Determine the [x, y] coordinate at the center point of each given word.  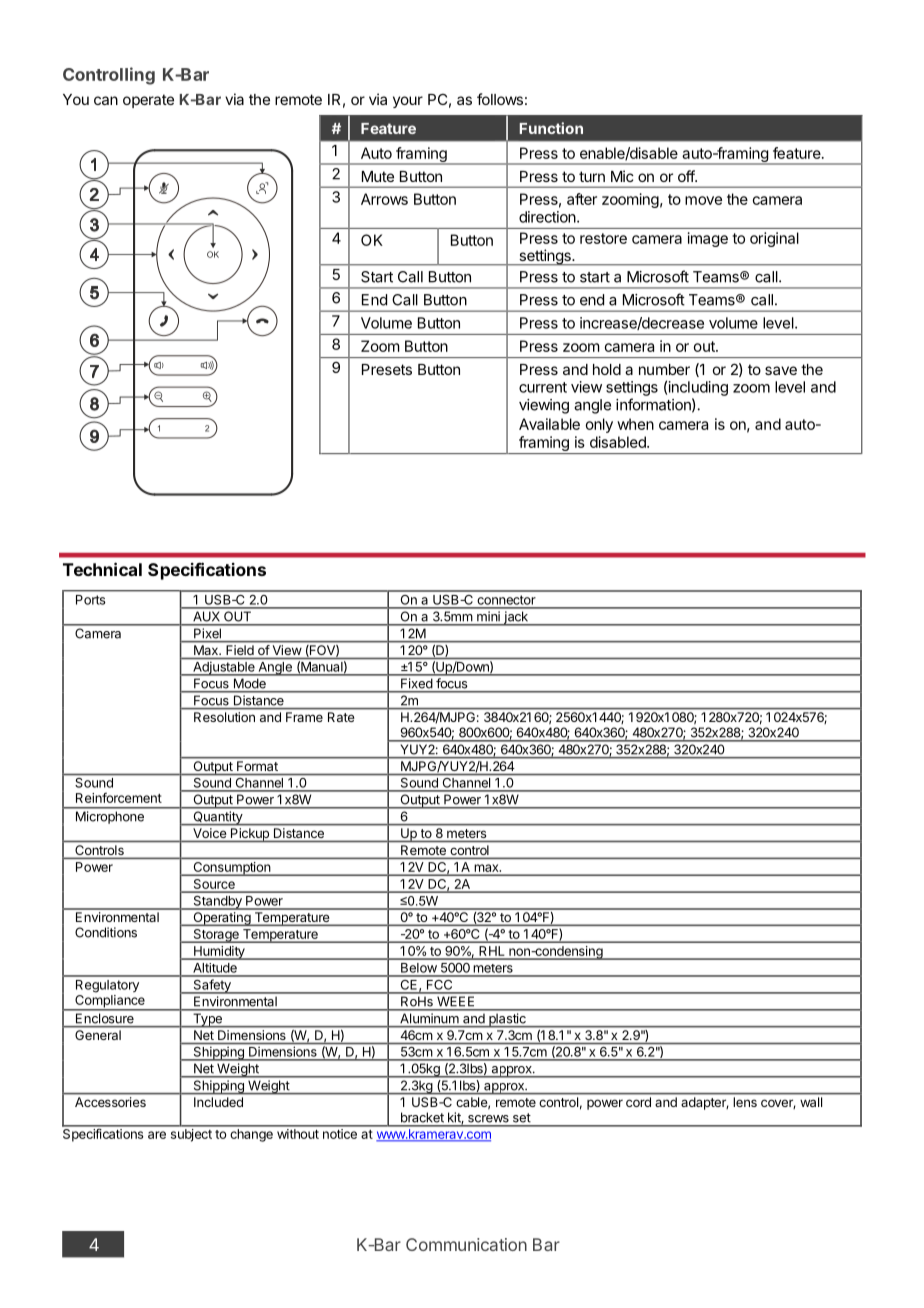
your [408, 102]
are [157, 1135]
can [106, 100]
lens [745, 1102]
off [687, 176]
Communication [466, 1244]
